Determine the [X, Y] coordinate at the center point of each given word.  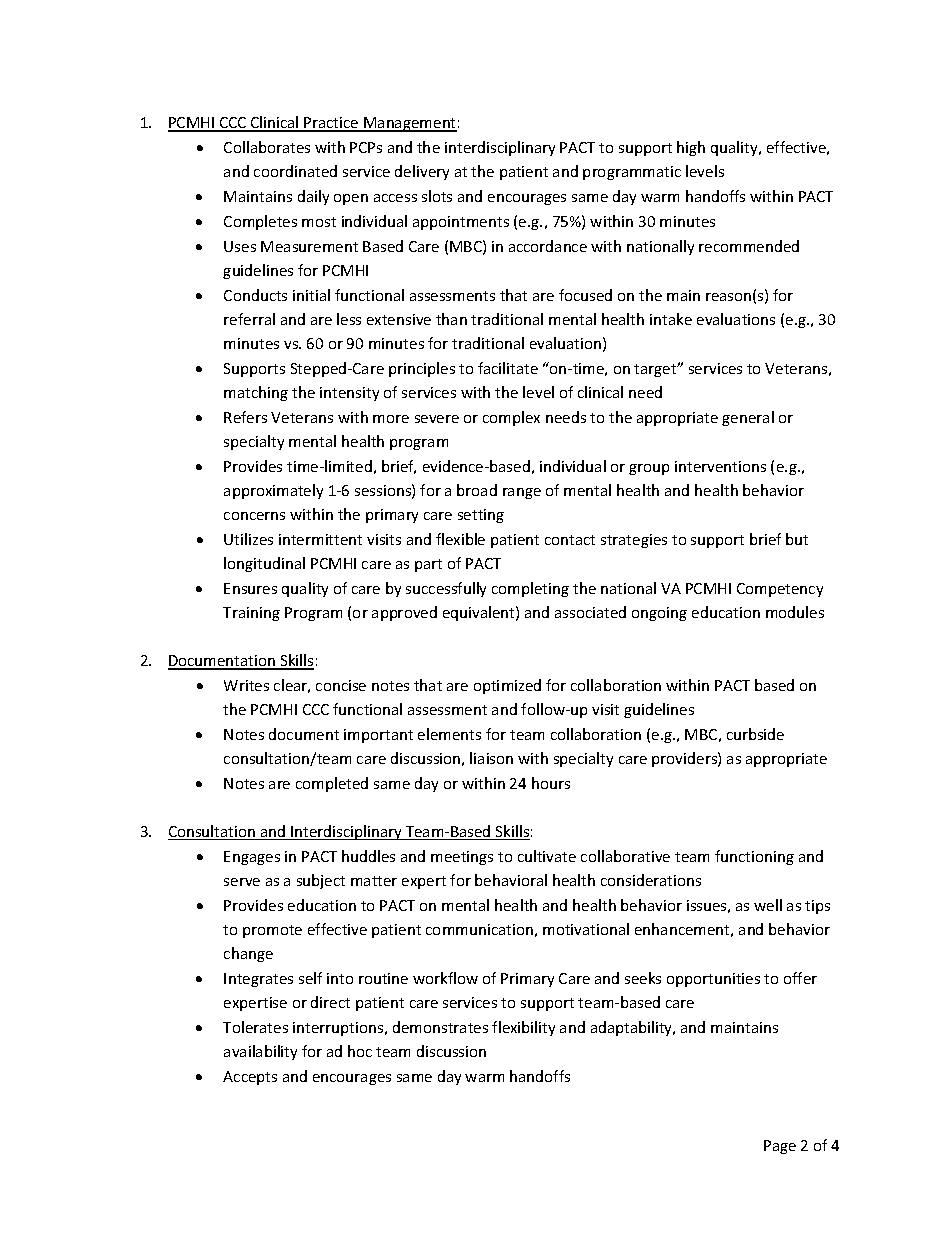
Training [251, 614]
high [691, 148]
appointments [461, 223]
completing [530, 589]
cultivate [547, 856]
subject [321, 881]
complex [511, 418]
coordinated [295, 171]
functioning [754, 857]
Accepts [250, 1078]
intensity [349, 394]
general [748, 418]
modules [795, 612]
